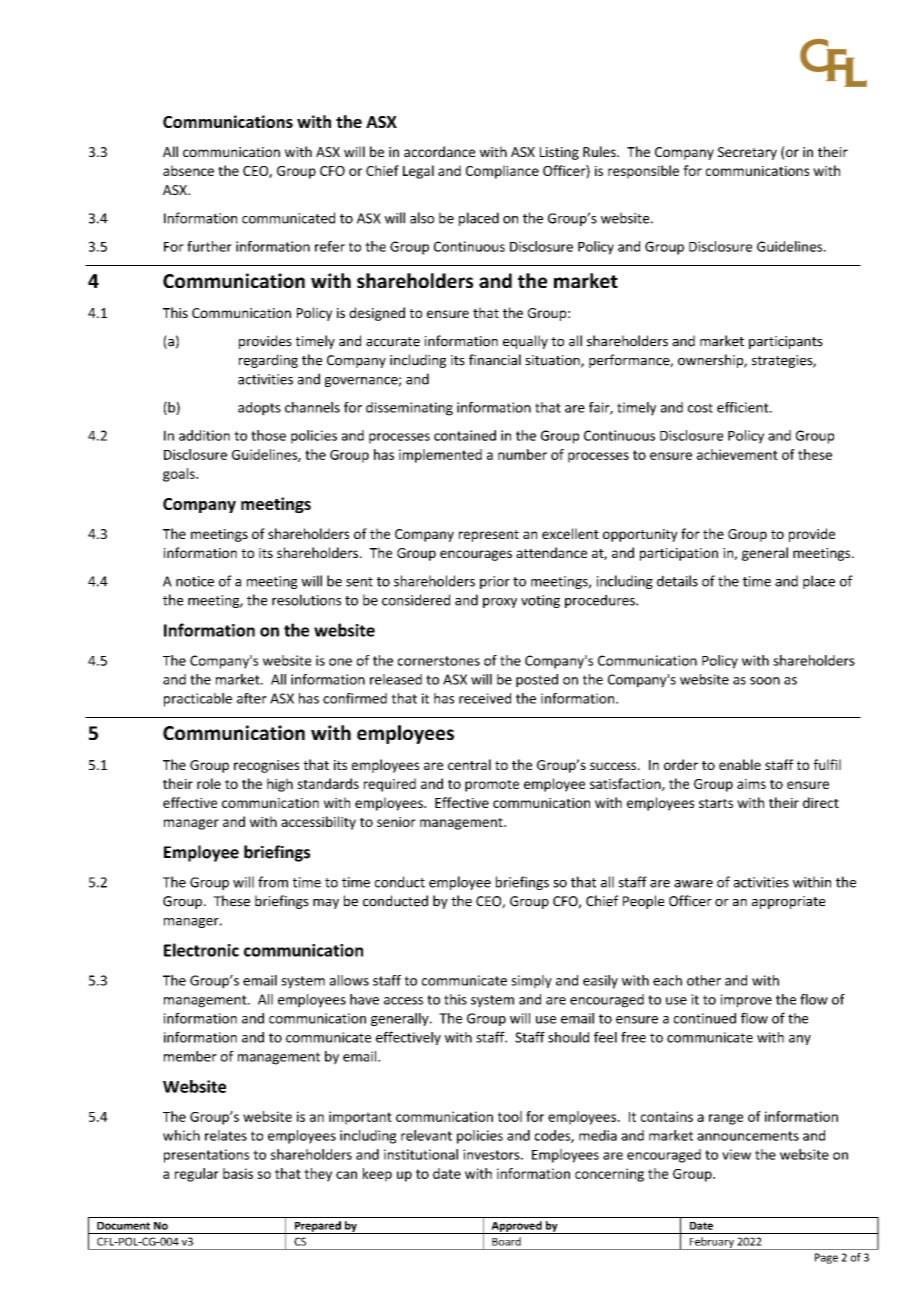 Image resolution: width=924 pixels, height=1308 pixels. What do you see at coordinates (765, 681) in the page?
I see `soon` at bounding box center [765, 681].
